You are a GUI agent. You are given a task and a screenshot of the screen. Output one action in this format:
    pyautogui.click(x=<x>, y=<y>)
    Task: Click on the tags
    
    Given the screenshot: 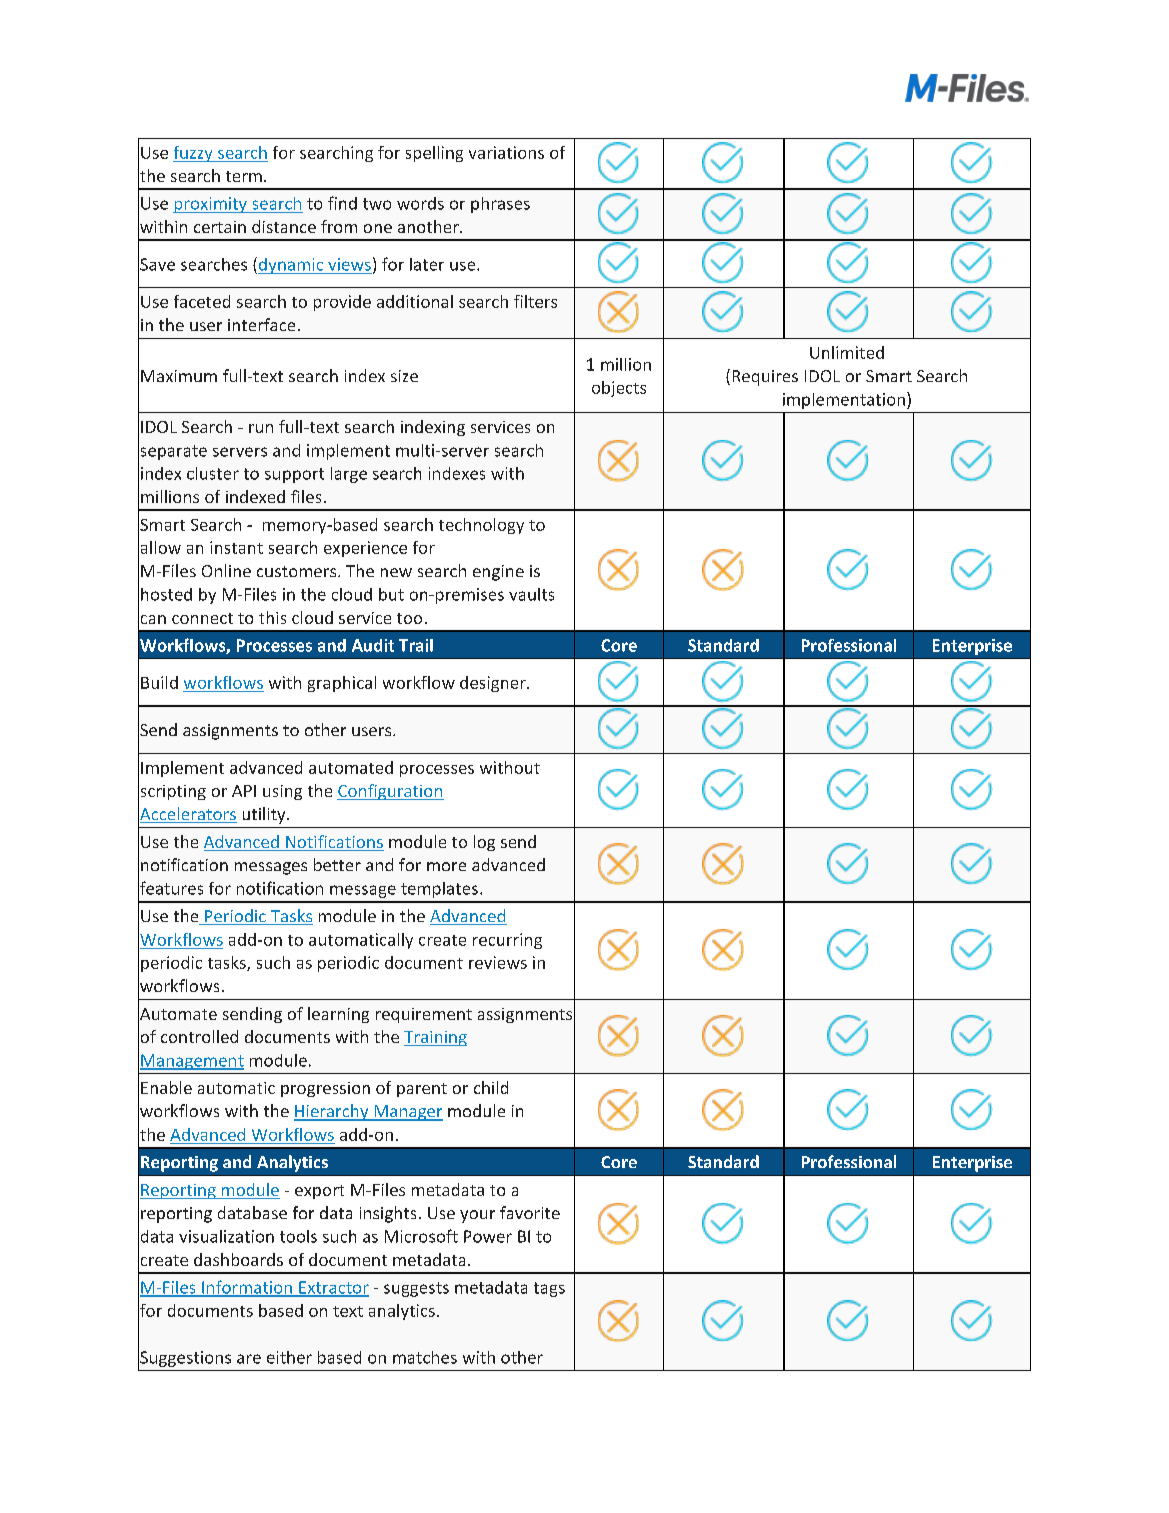 What is the action you would take?
    pyautogui.click(x=549, y=1289)
